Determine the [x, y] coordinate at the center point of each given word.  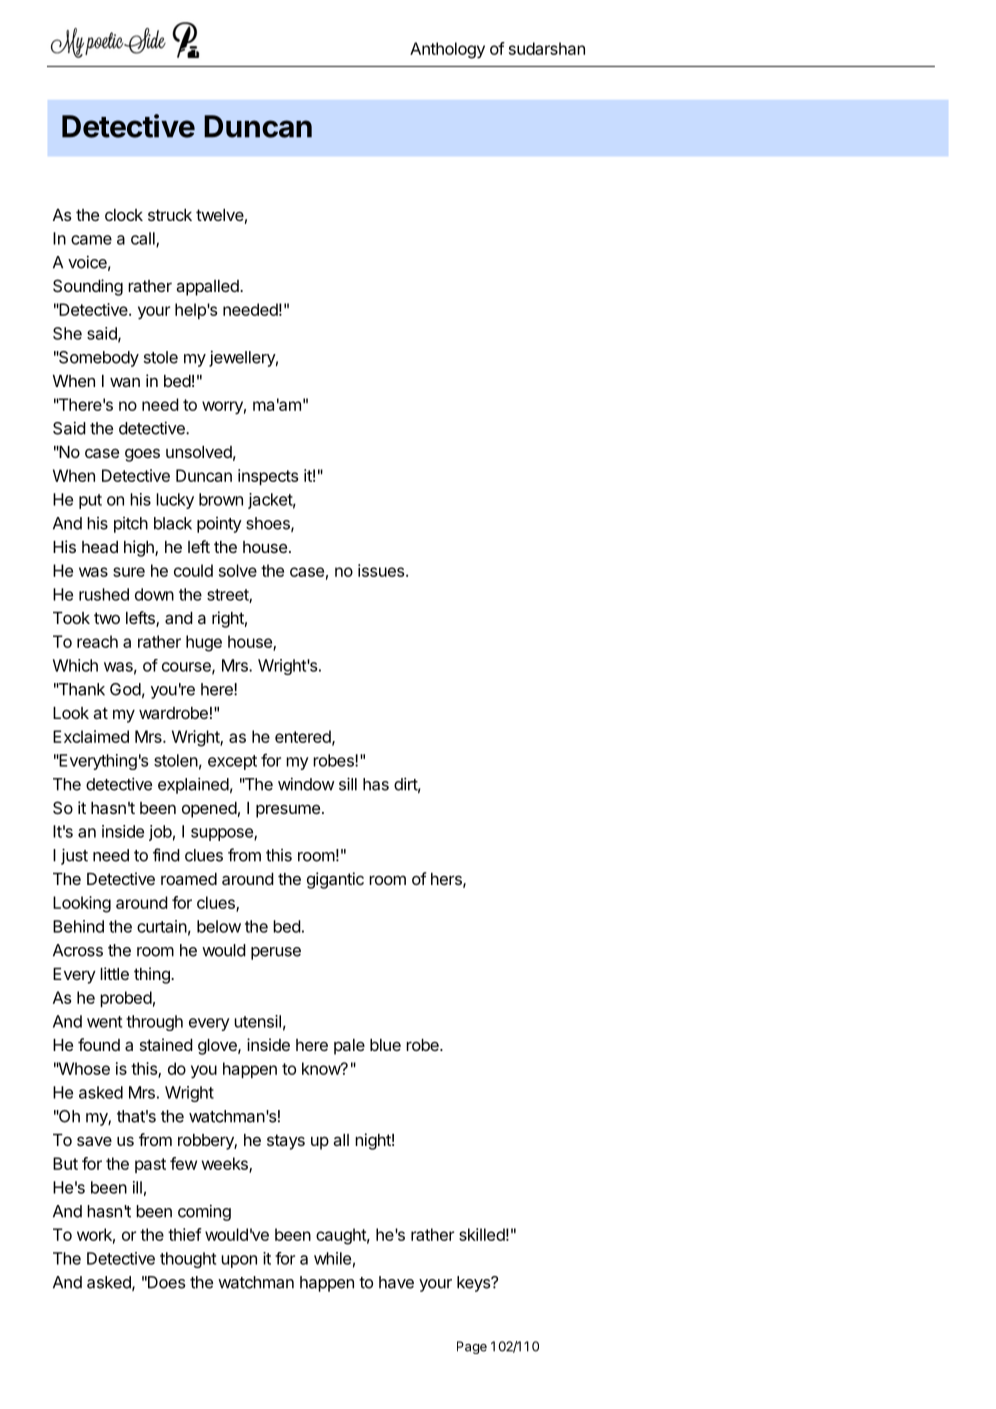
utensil [257, 1021]
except [232, 762]
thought [188, 1260]
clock [124, 215]
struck [170, 215]
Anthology [447, 50]
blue [385, 1045]
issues [382, 570]
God [125, 689]
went [104, 1022]
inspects [268, 477]
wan [125, 382]
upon [239, 1261]
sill [348, 784]
